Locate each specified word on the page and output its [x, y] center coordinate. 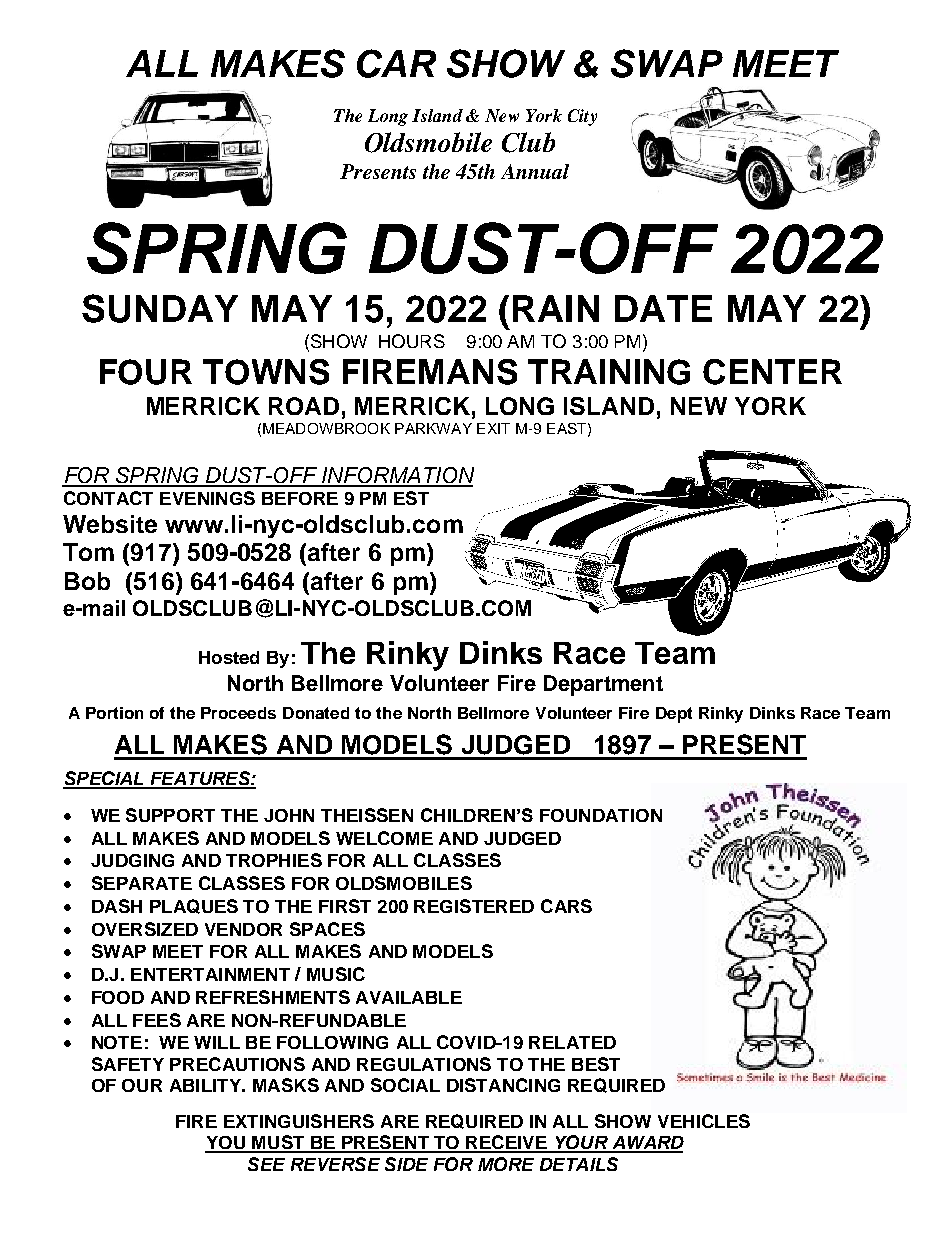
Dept [674, 715]
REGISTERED [474, 906]
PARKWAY [433, 428]
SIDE [406, 1164]
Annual [535, 171]
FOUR [146, 372]
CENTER [772, 372]
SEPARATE [142, 883]
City [582, 117]
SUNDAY [160, 308]
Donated [316, 713]
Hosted [229, 657]
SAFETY [128, 1064]
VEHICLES [704, 1121]
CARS [566, 906]
